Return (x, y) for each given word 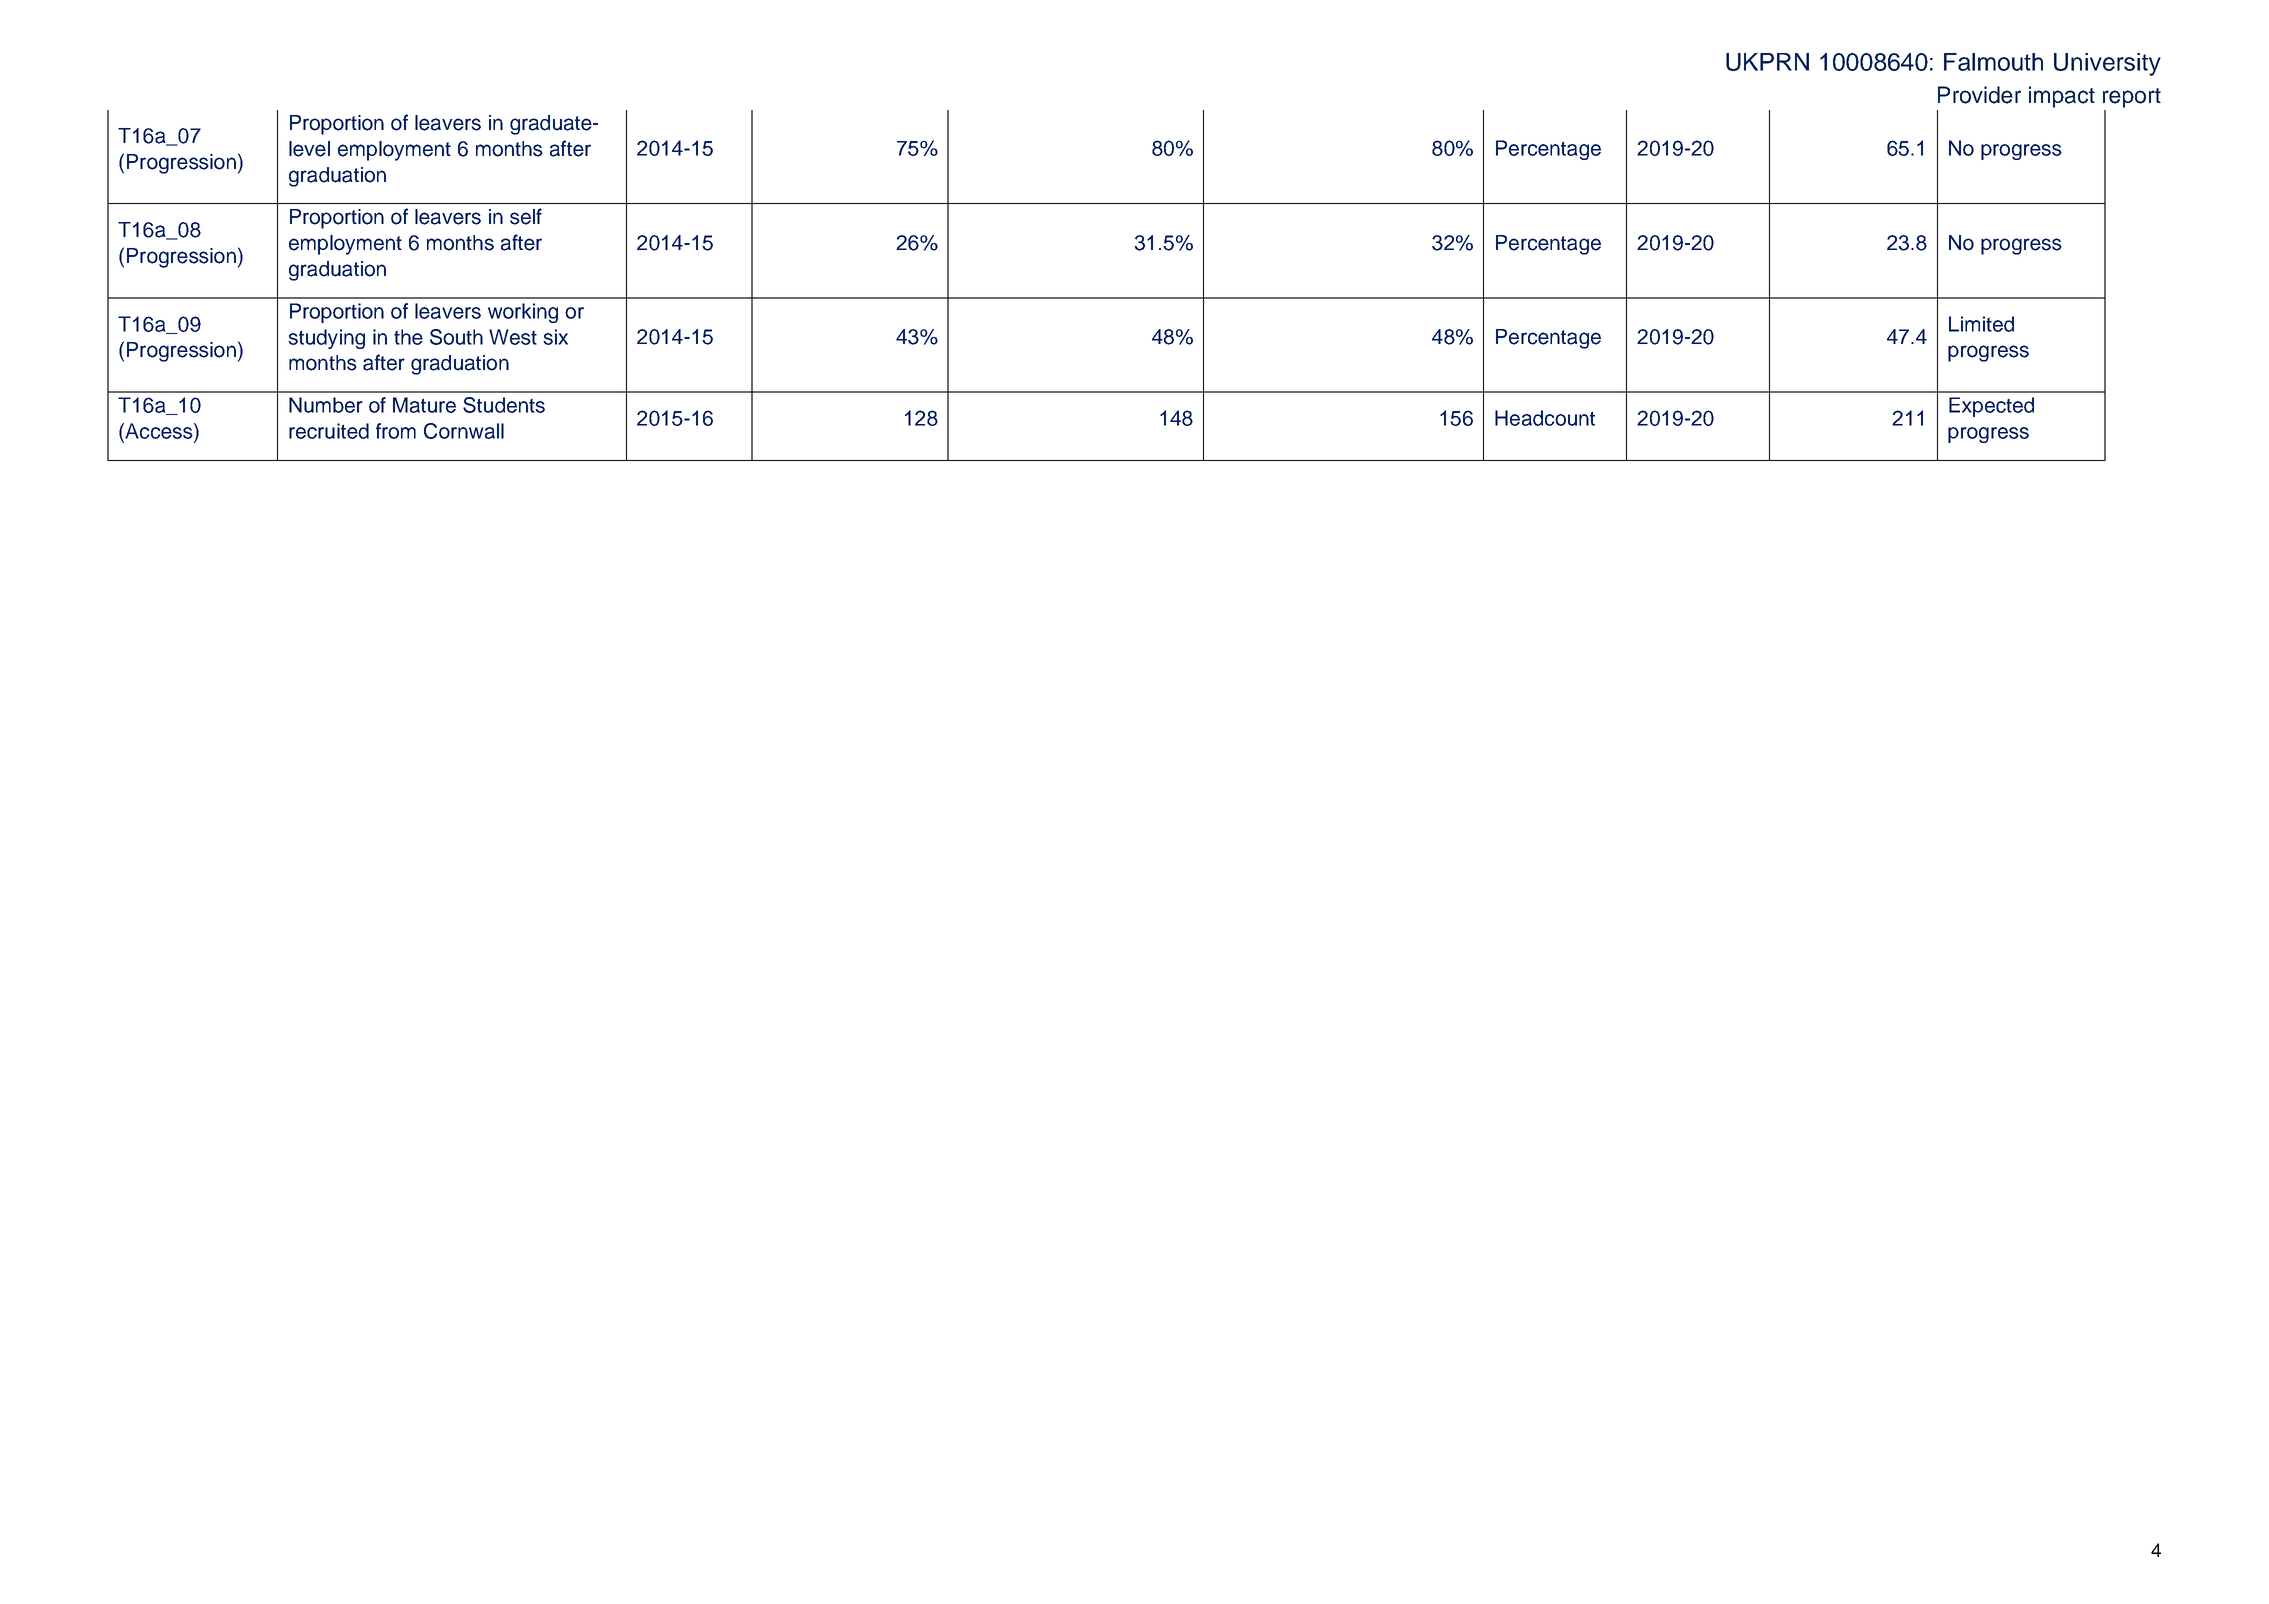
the (408, 337)
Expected (1991, 407)
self (526, 216)
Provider (1979, 95)
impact (2062, 97)
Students (504, 405)
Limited (1981, 324)
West (513, 337)
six (555, 337)
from (396, 431)
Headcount (1545, 418)
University (2107, 64)
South (456, 337)
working (523, 313)
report (2132, 98)
